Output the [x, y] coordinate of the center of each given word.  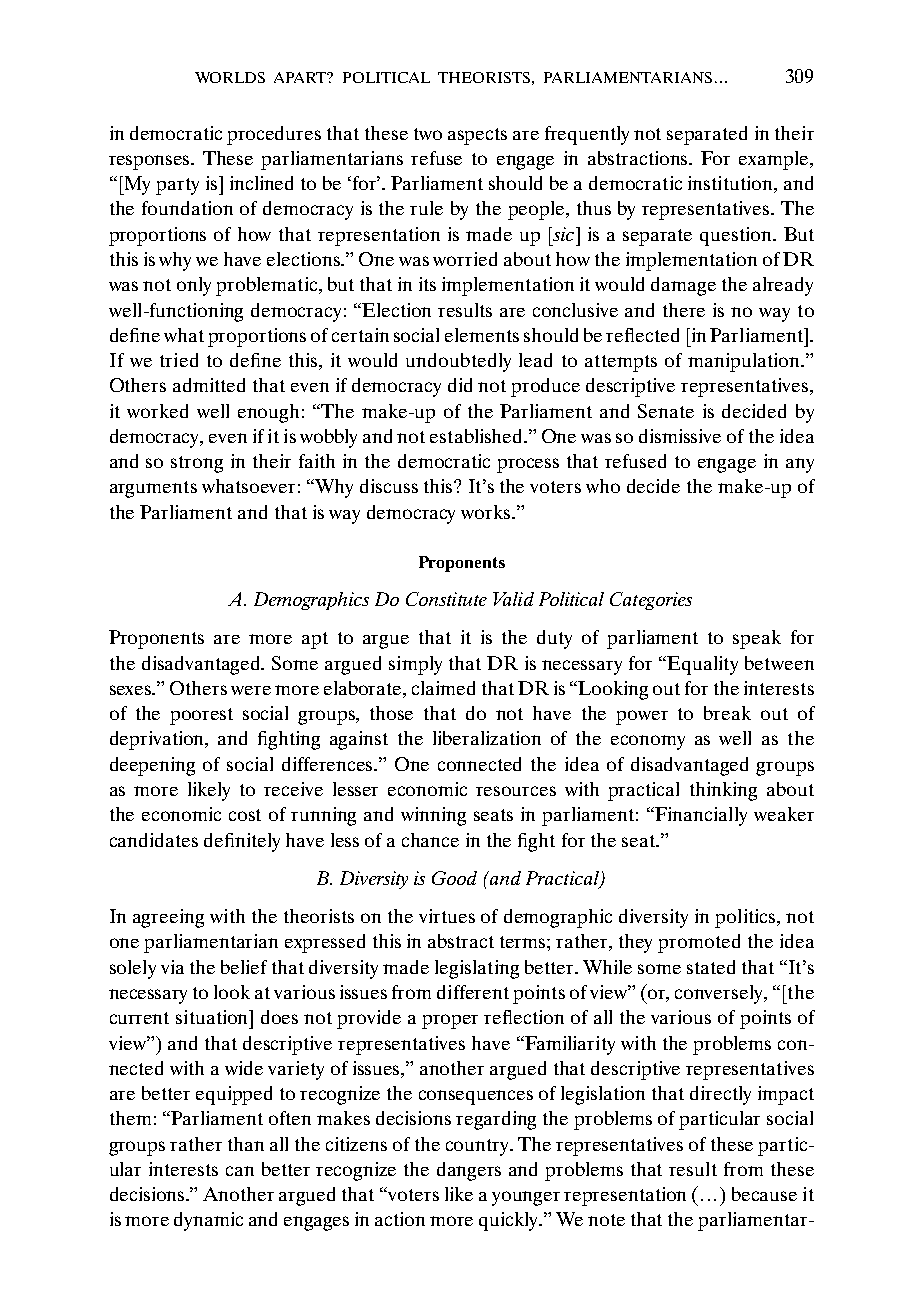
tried [179, 360]
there [684, 310]
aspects [477, 136]
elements [482, 335]
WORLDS [230, 77]
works [487, 512]
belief [244, 967]
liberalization [487, 738]
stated [711, 967]
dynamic [208, 1221]
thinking [723, 791]
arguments [153, 489]
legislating [477, 969]
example [775, 160]
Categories [651, 601]
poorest [201, 716]
